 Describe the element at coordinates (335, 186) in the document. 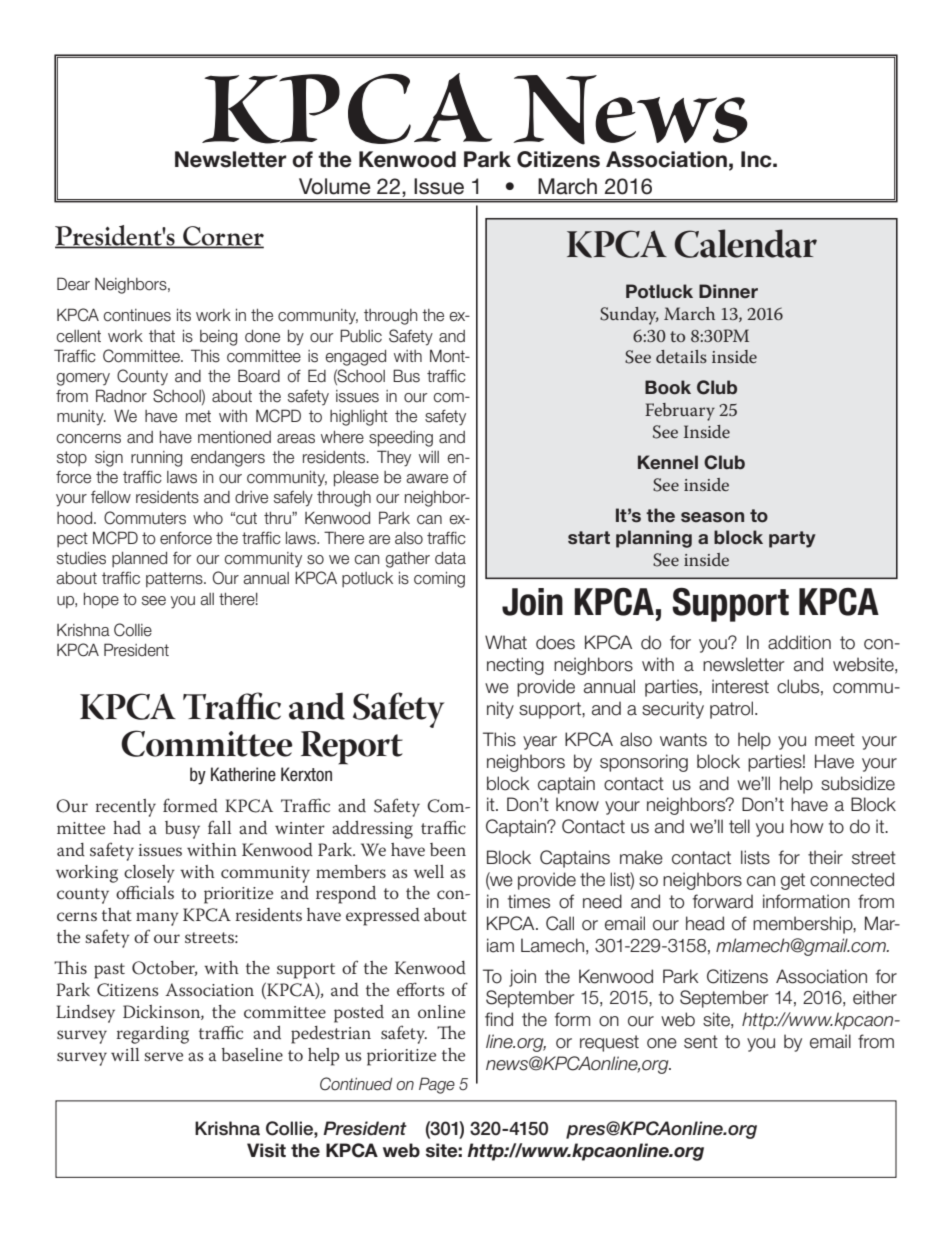

I see `Volume` at that location.
